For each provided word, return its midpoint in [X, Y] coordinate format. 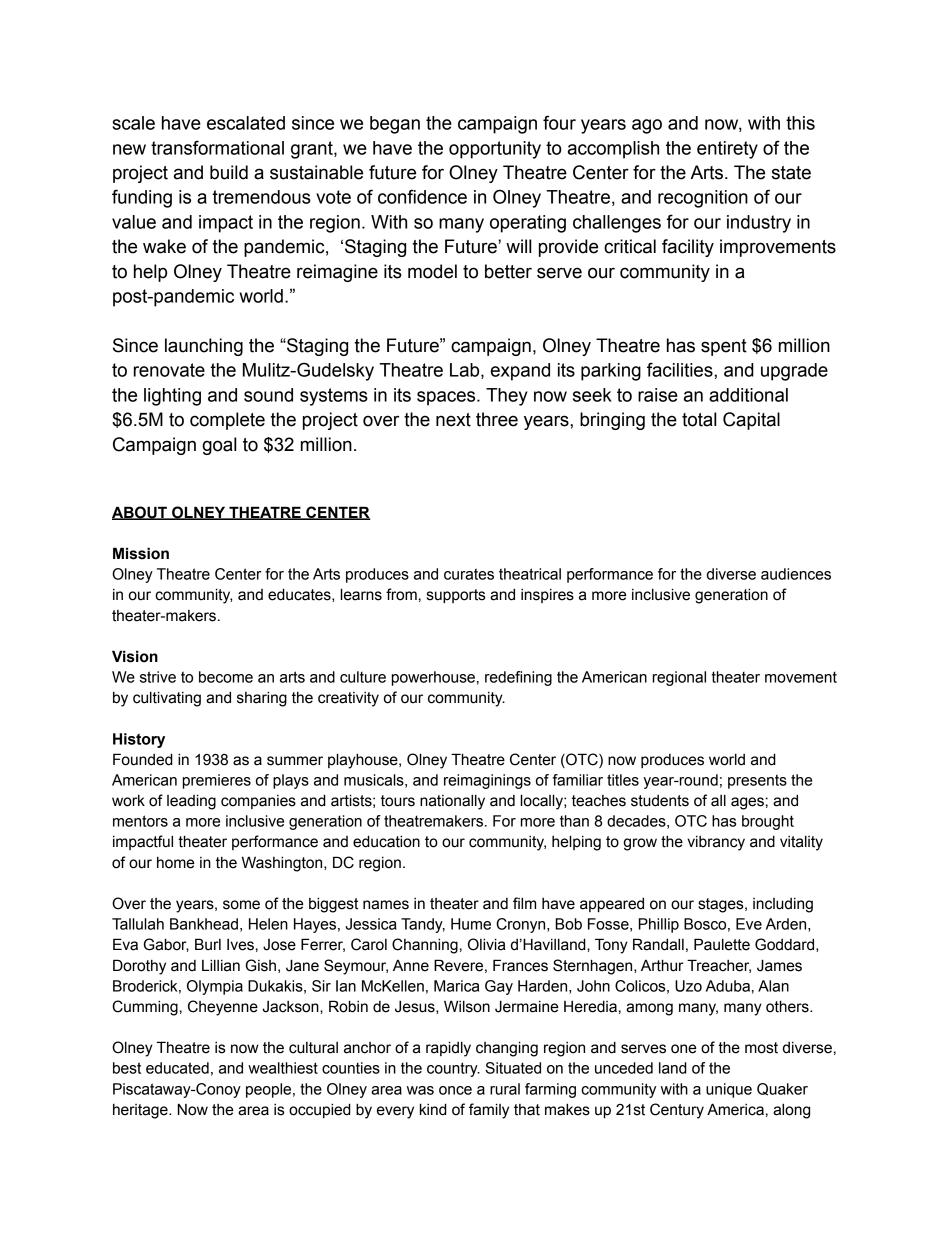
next [453, 420]
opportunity [495, 150]
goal [219, 446]
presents [757, 781]
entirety [727, 150]
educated [177, 1068]
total [699, 419]
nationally [452, 802]
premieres [217, 781]
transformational [217, 147]
